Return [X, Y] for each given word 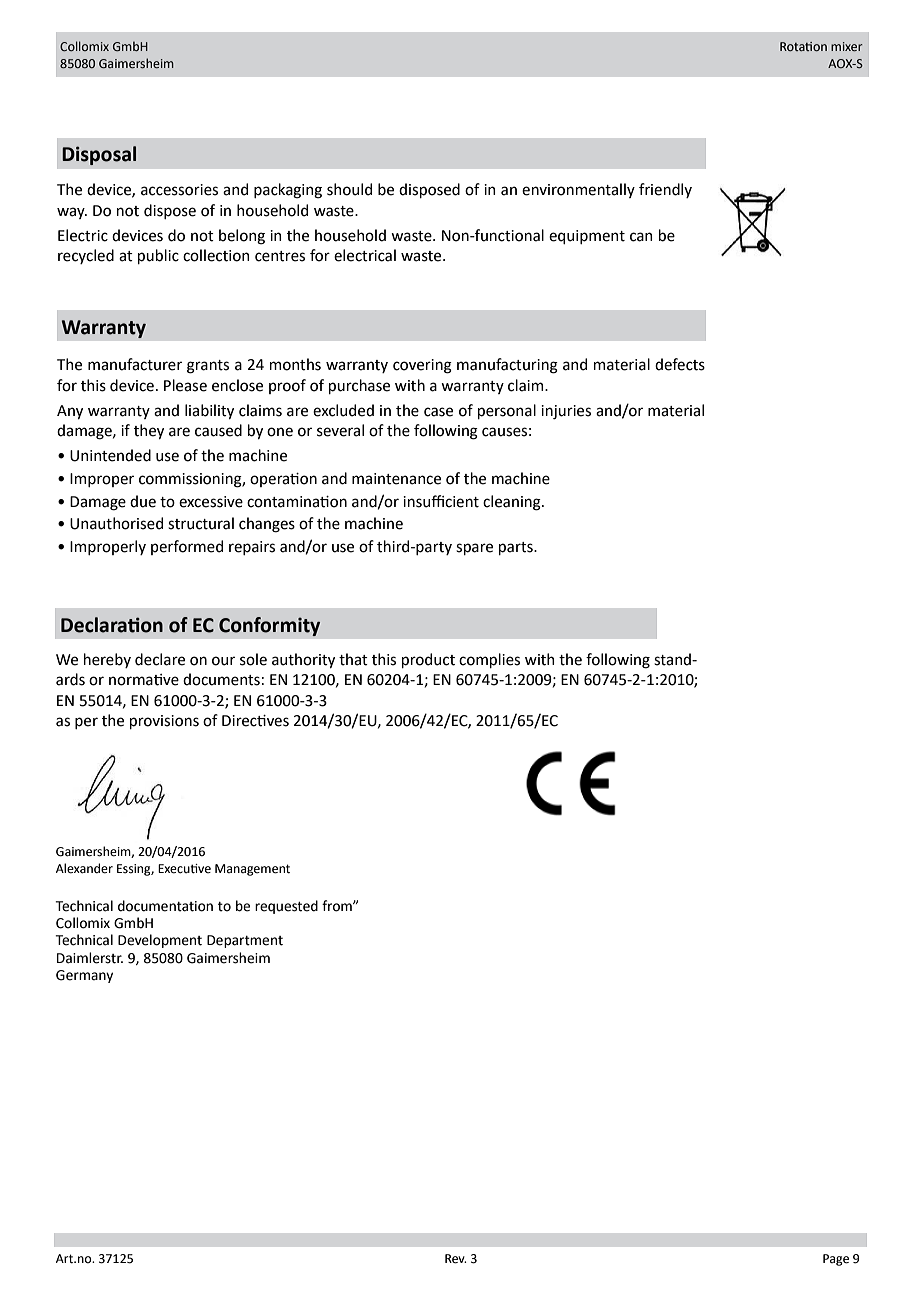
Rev [456, 1259]
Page [836, 1260]
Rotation [803, 46]
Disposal [99, 155]
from [338, 906]
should [349, 189]
